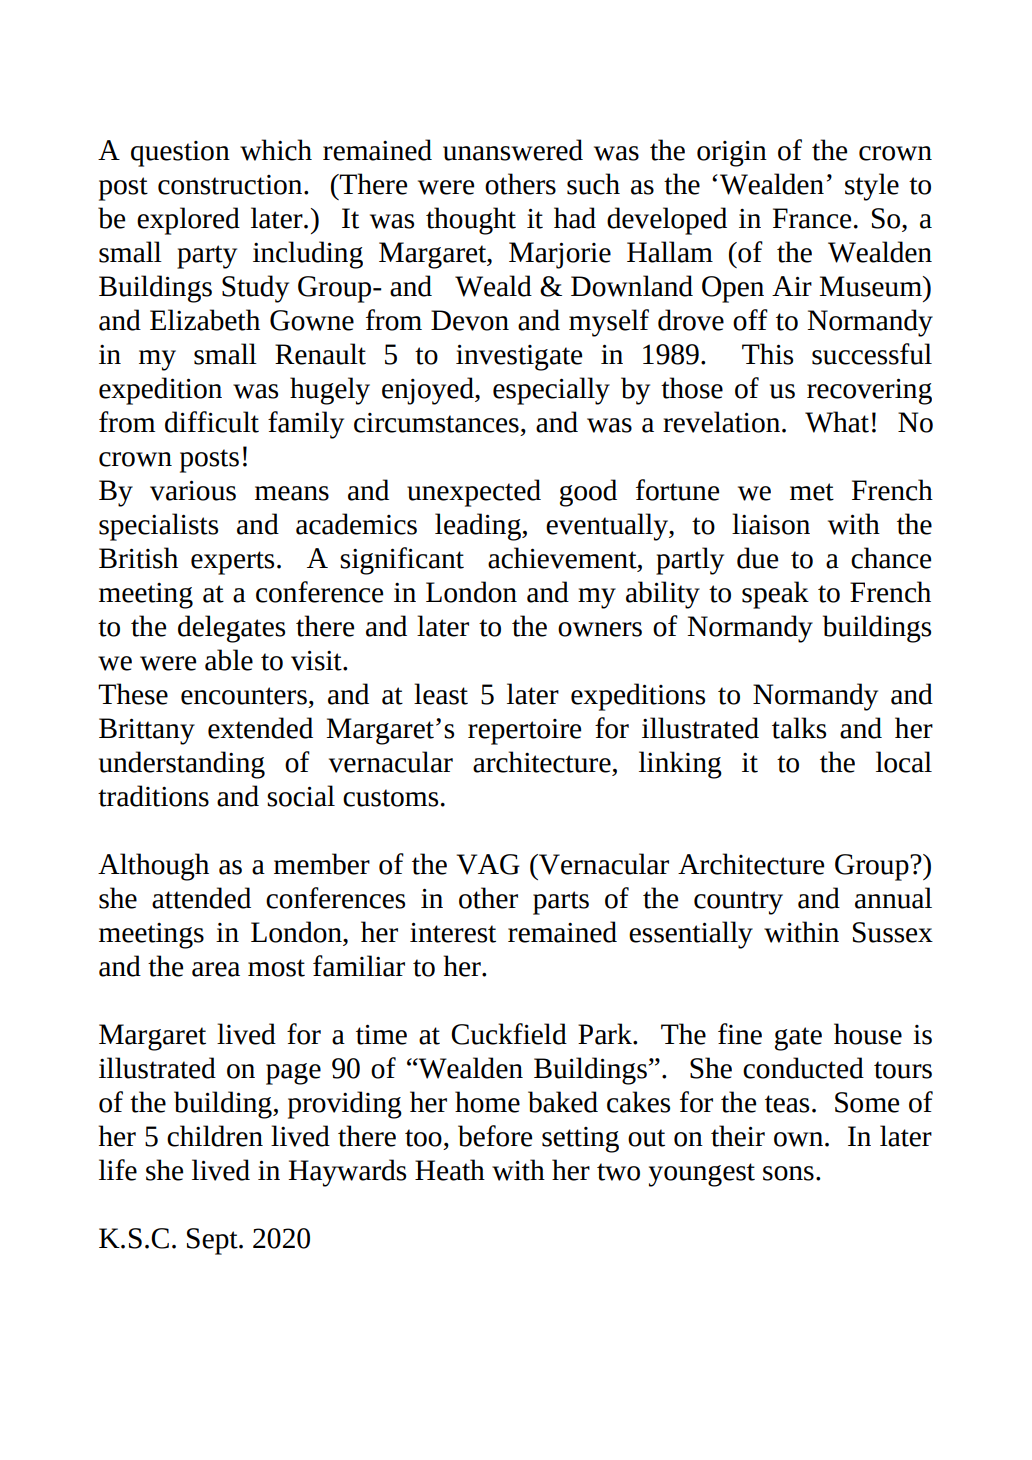 Image resolution: width=1032 pixels, height=1460 pixels. I want to click on France, so click(812, 218).
